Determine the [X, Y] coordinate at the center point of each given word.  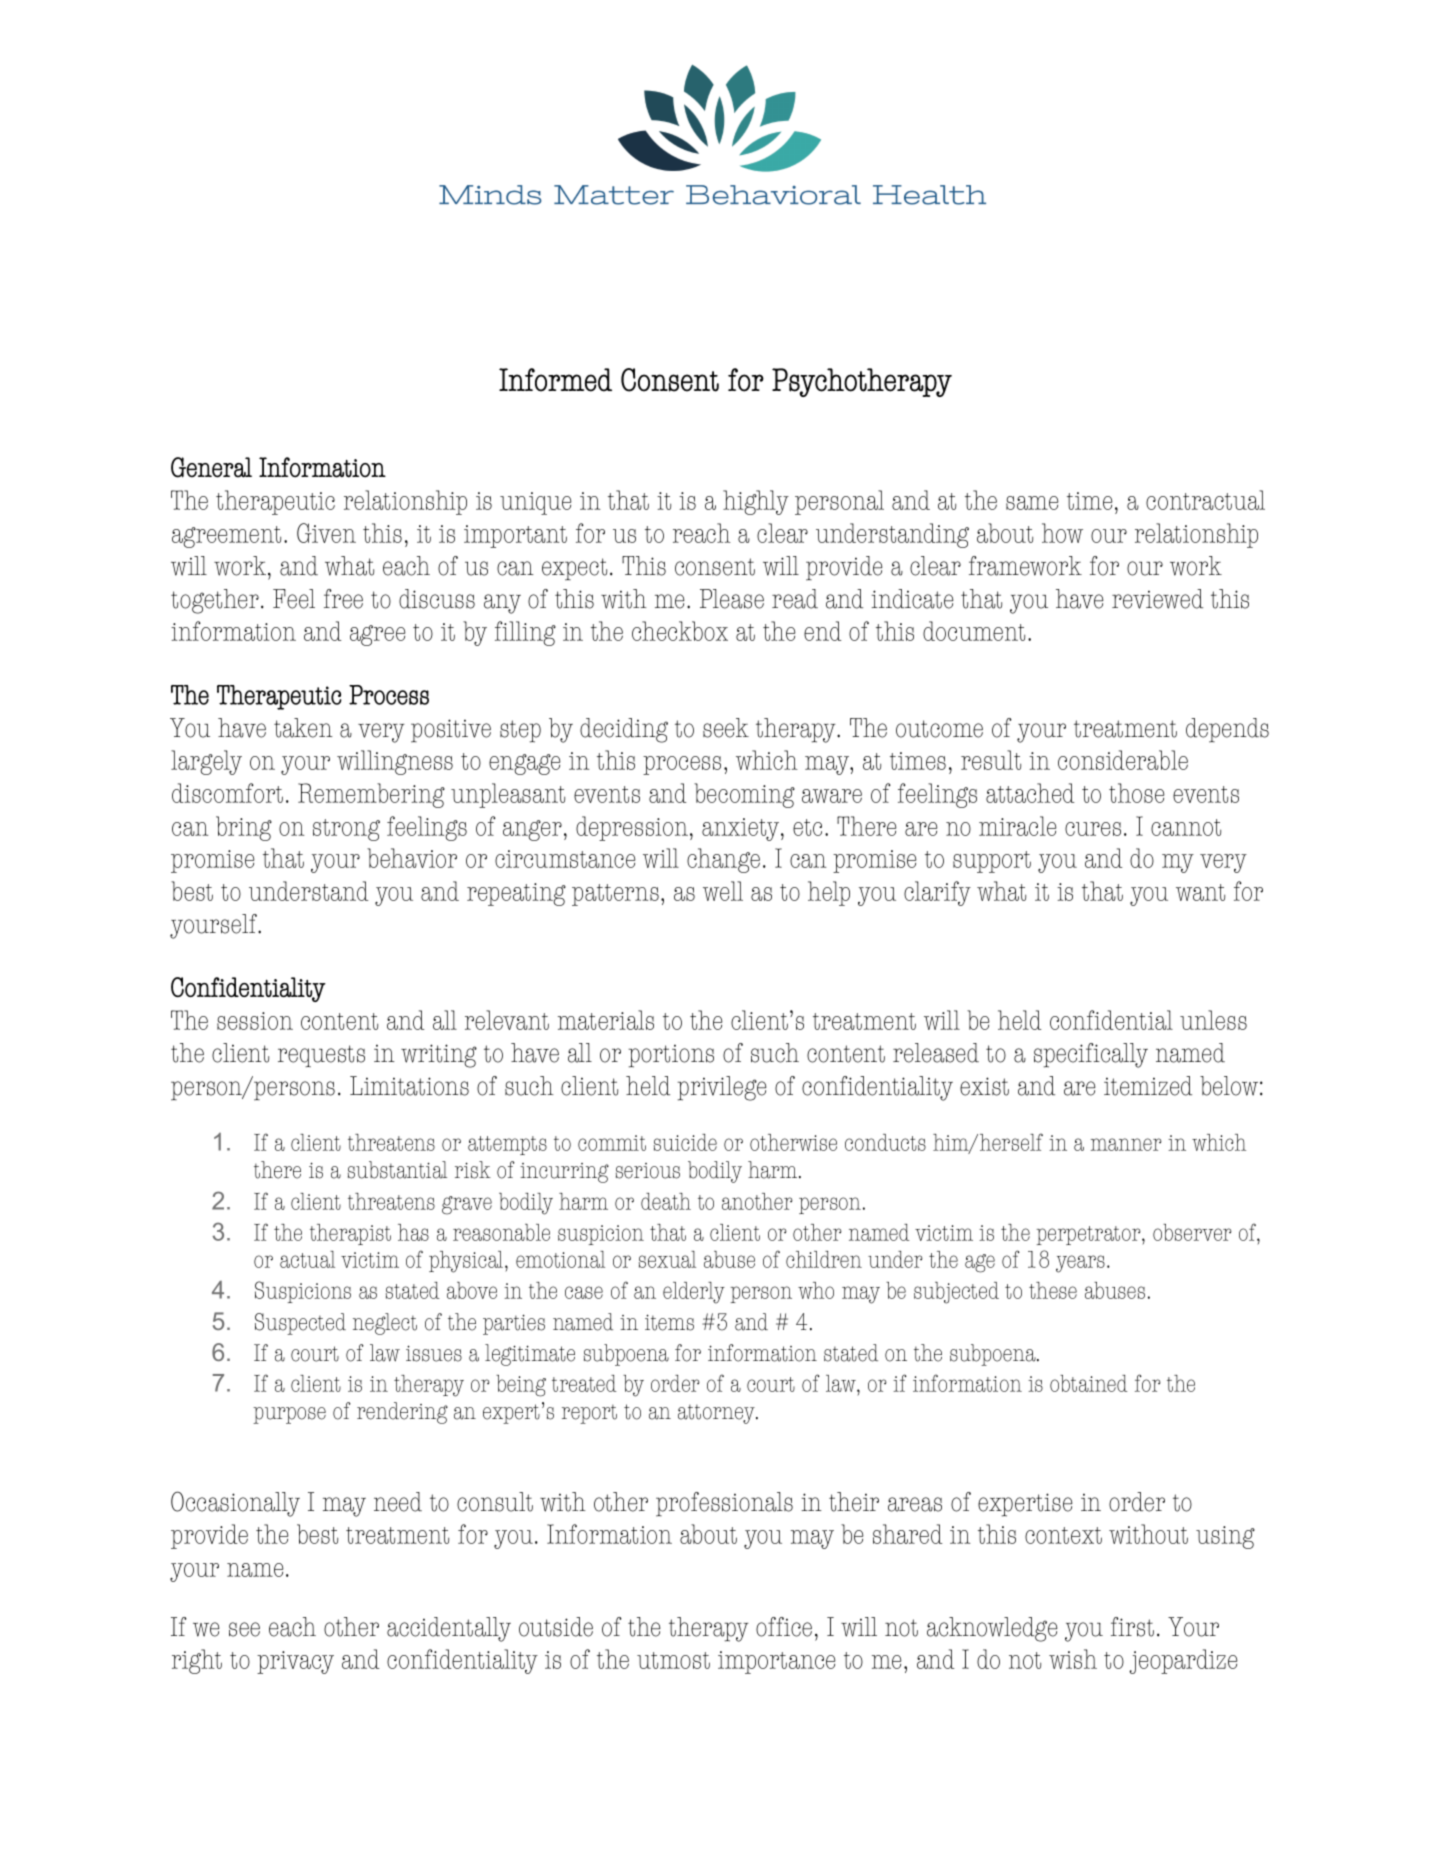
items [669, 1322]
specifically [1091, 1055]
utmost [673, 1660]
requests [321, 1056]
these [1053, 1290]
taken [303, 728]
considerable [1123, 760]
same [1032, 503]
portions [671, 1056]
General [211, 467]
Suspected [300, 1324]
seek [726, 728]
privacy [295, 1662]
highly [756, 502]
